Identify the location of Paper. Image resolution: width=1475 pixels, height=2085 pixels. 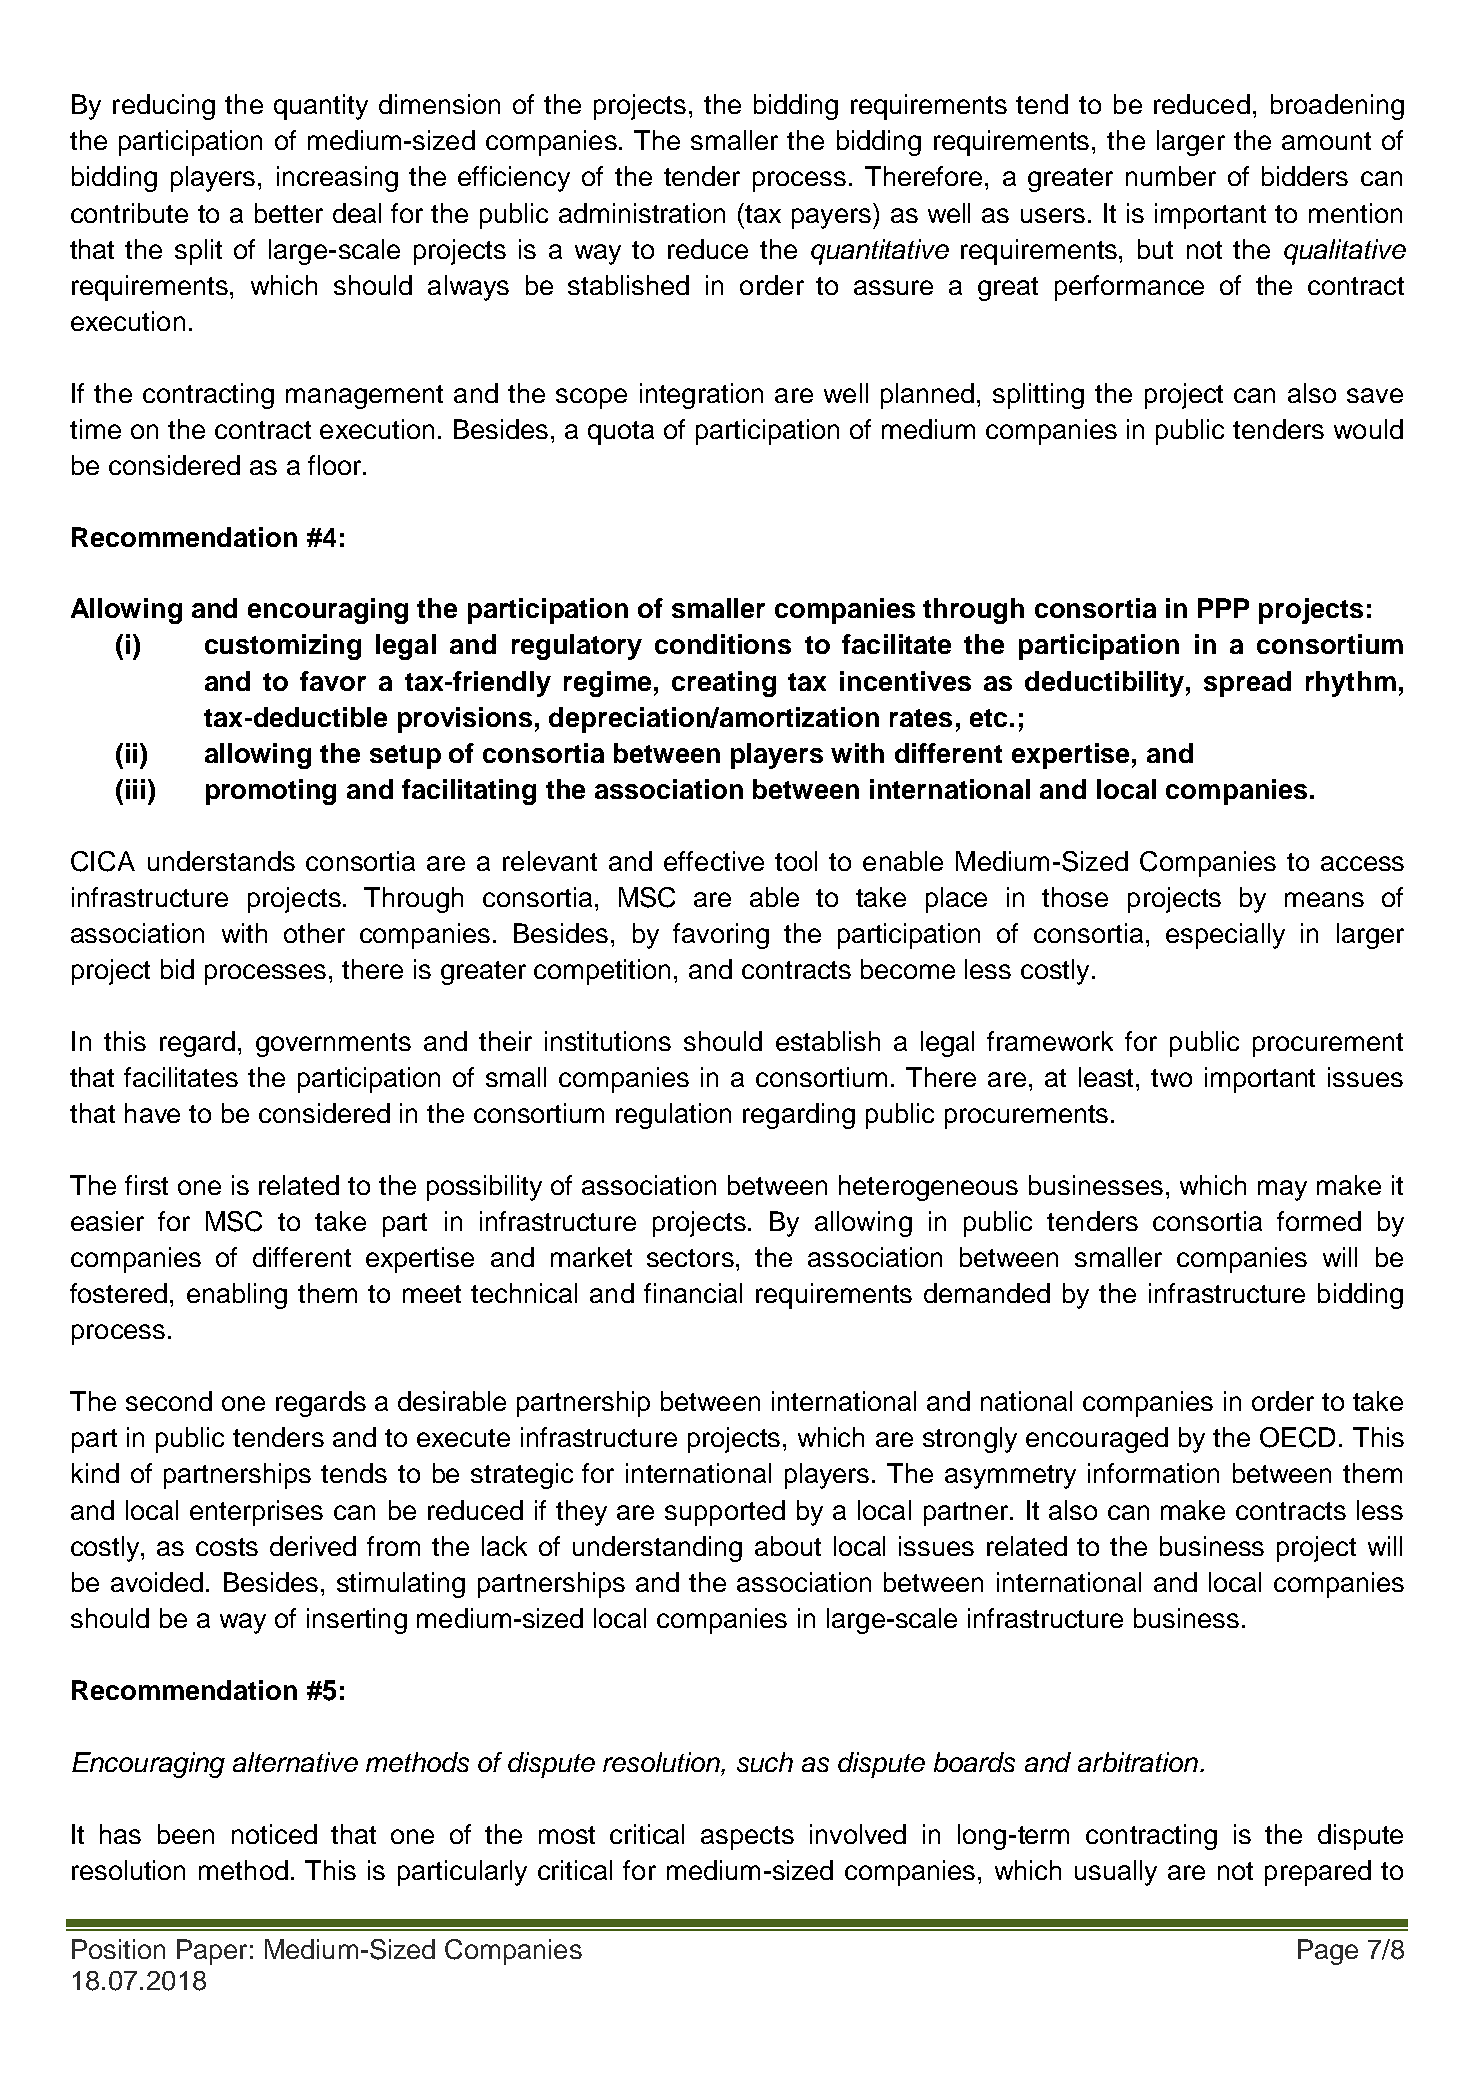
(212, 1952).
